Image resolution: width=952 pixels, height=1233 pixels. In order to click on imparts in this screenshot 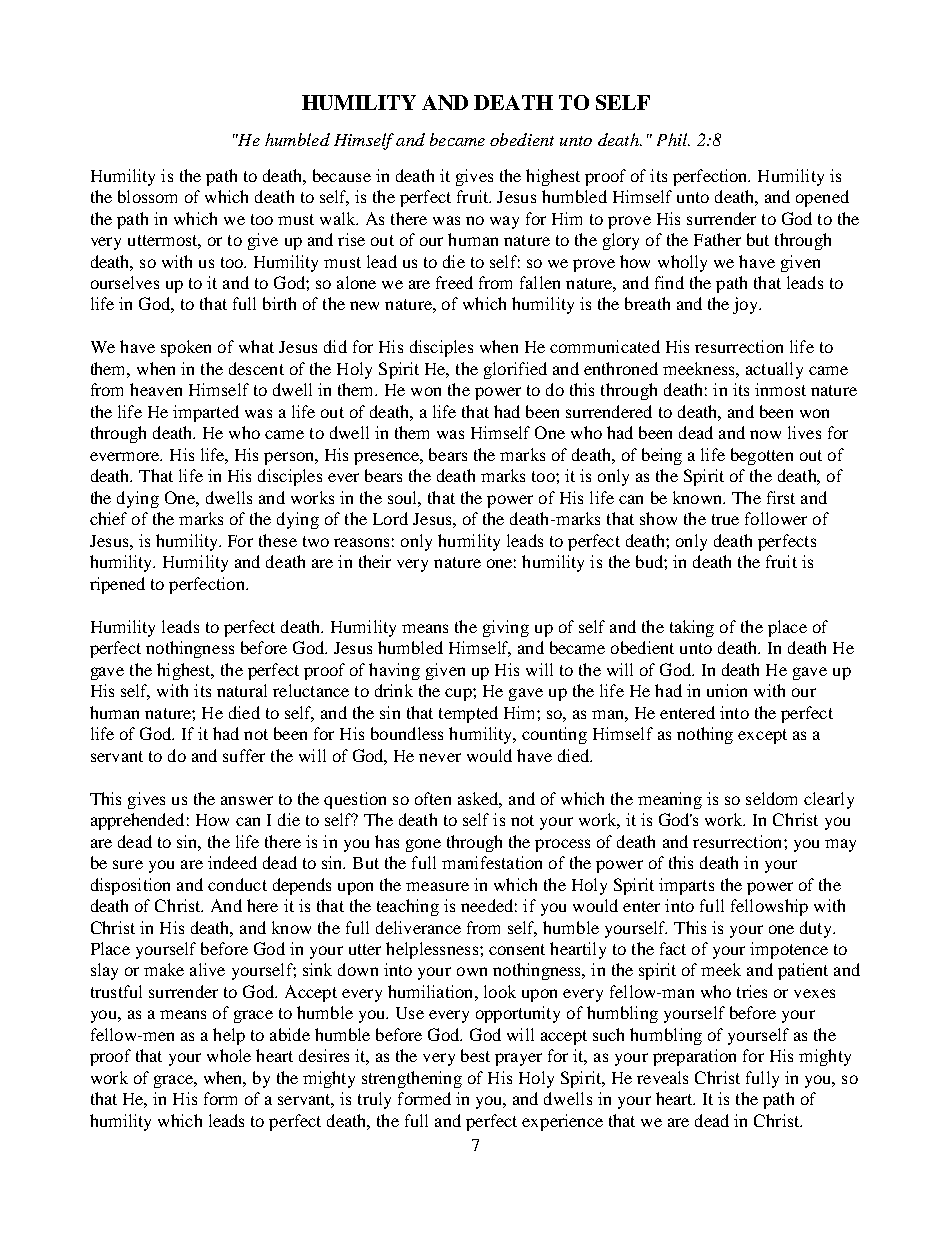, I will do `click(686, 886)`.
